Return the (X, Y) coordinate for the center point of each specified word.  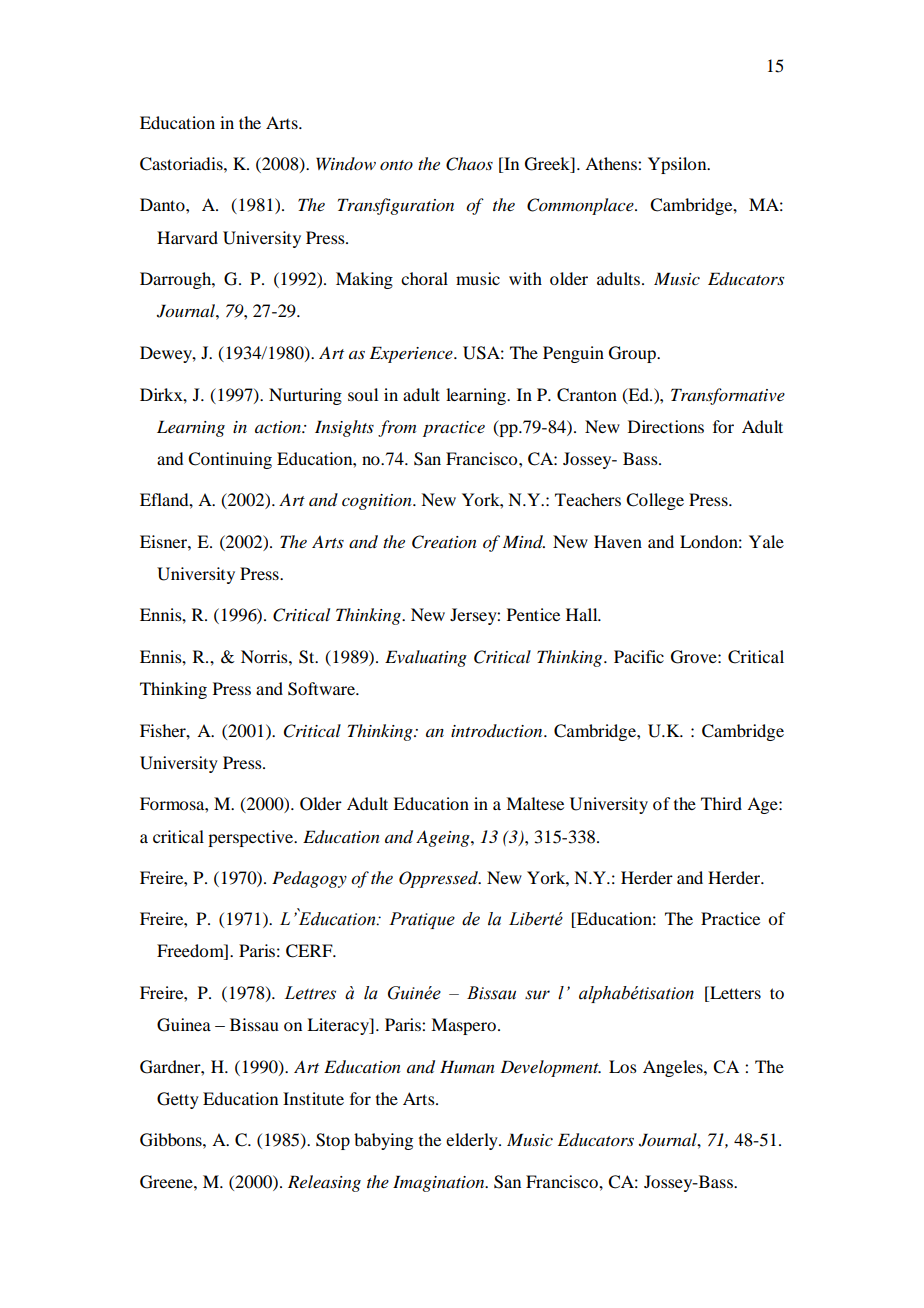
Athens (612, 163)
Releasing (324, 1183)
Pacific (639, 656)
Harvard (187, 237)
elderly (473, 1141)
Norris (265, 656)
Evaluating (426, 658)
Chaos (469, 164)
